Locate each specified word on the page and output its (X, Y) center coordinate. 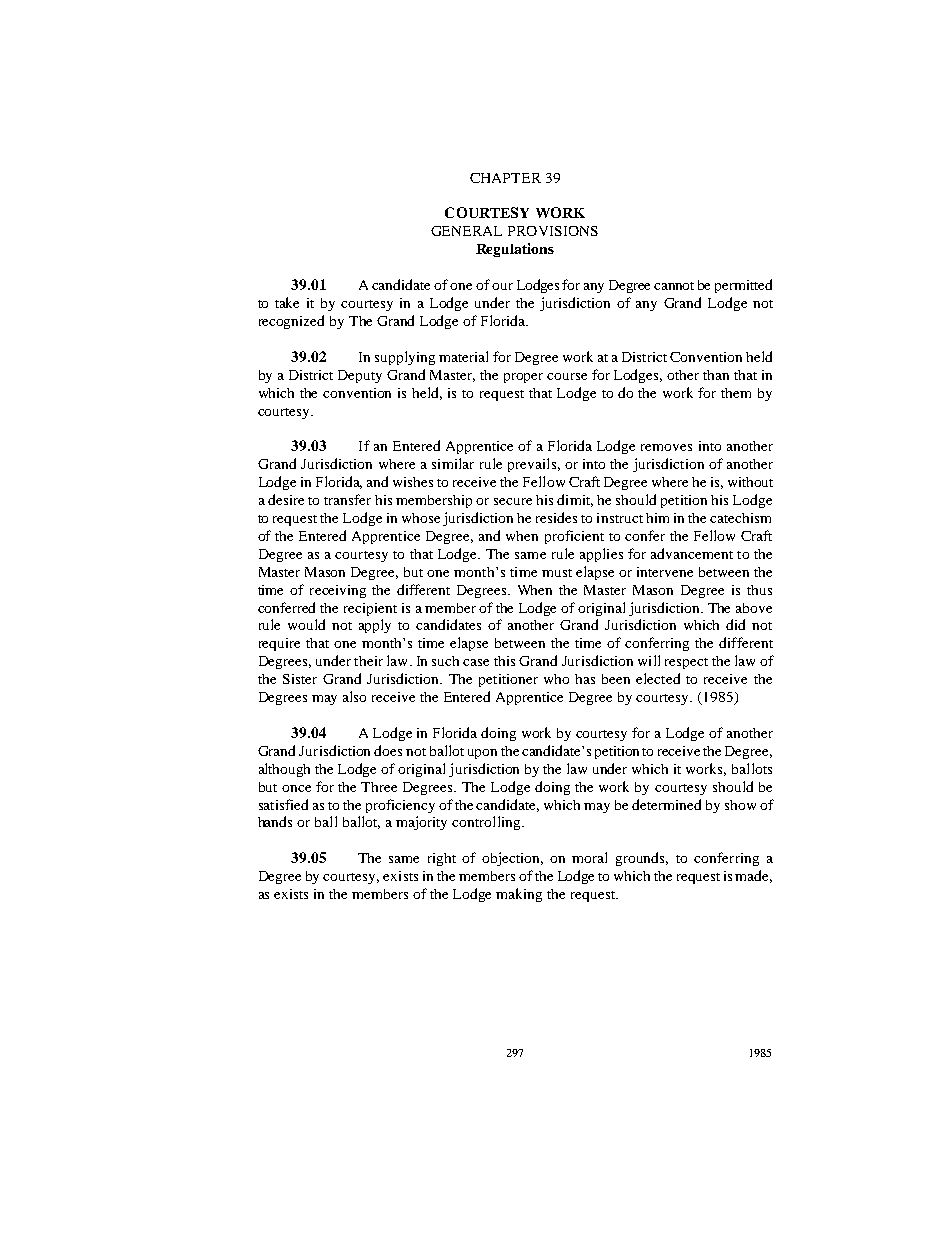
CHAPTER (505, 178)
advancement (692, 553)
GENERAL (466, 231)
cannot (674, 286)
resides (556, 517)
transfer (347, 499)
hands (275, 821)
